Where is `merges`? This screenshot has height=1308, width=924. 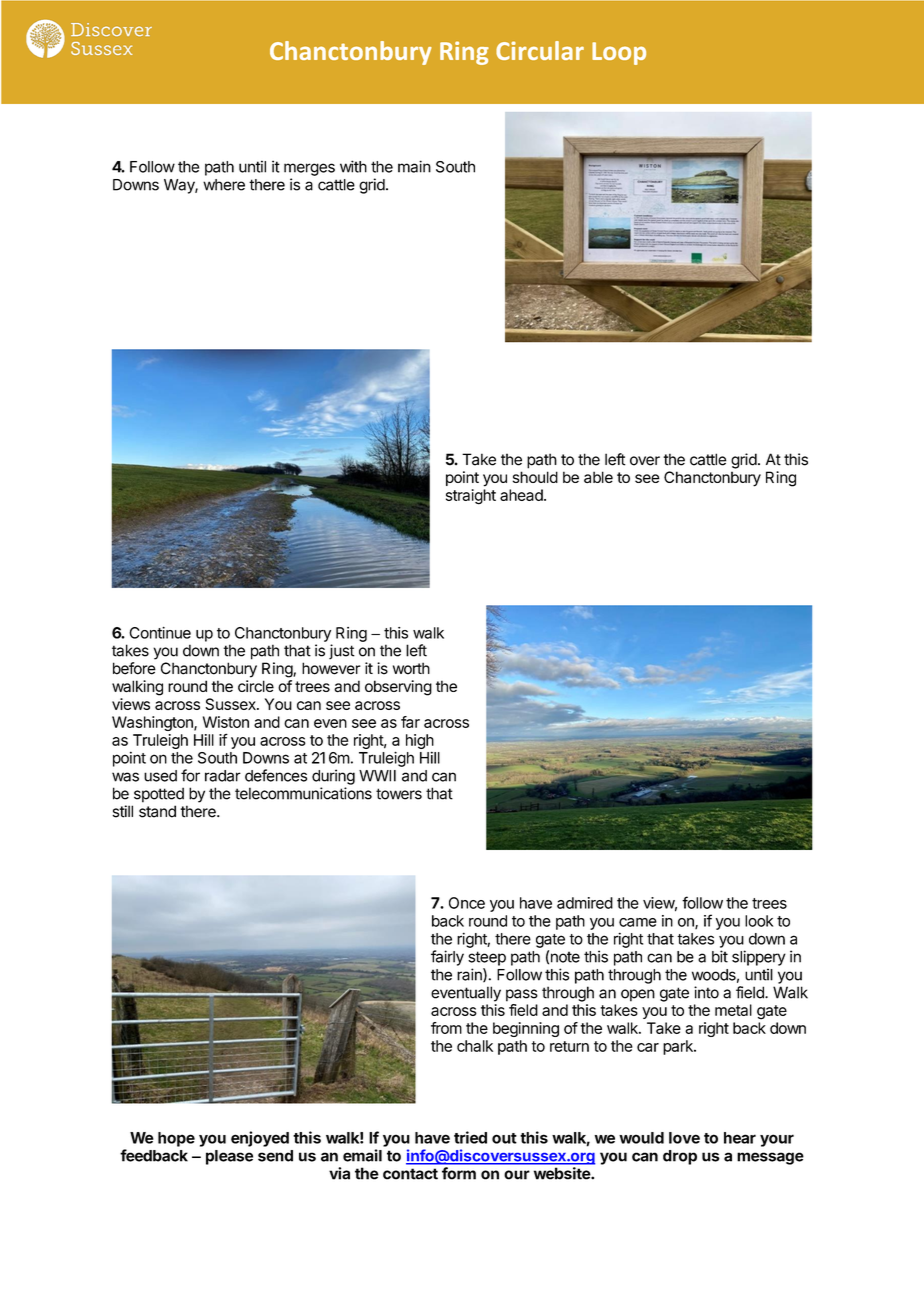 merges is located at coordinates (309, 169).
